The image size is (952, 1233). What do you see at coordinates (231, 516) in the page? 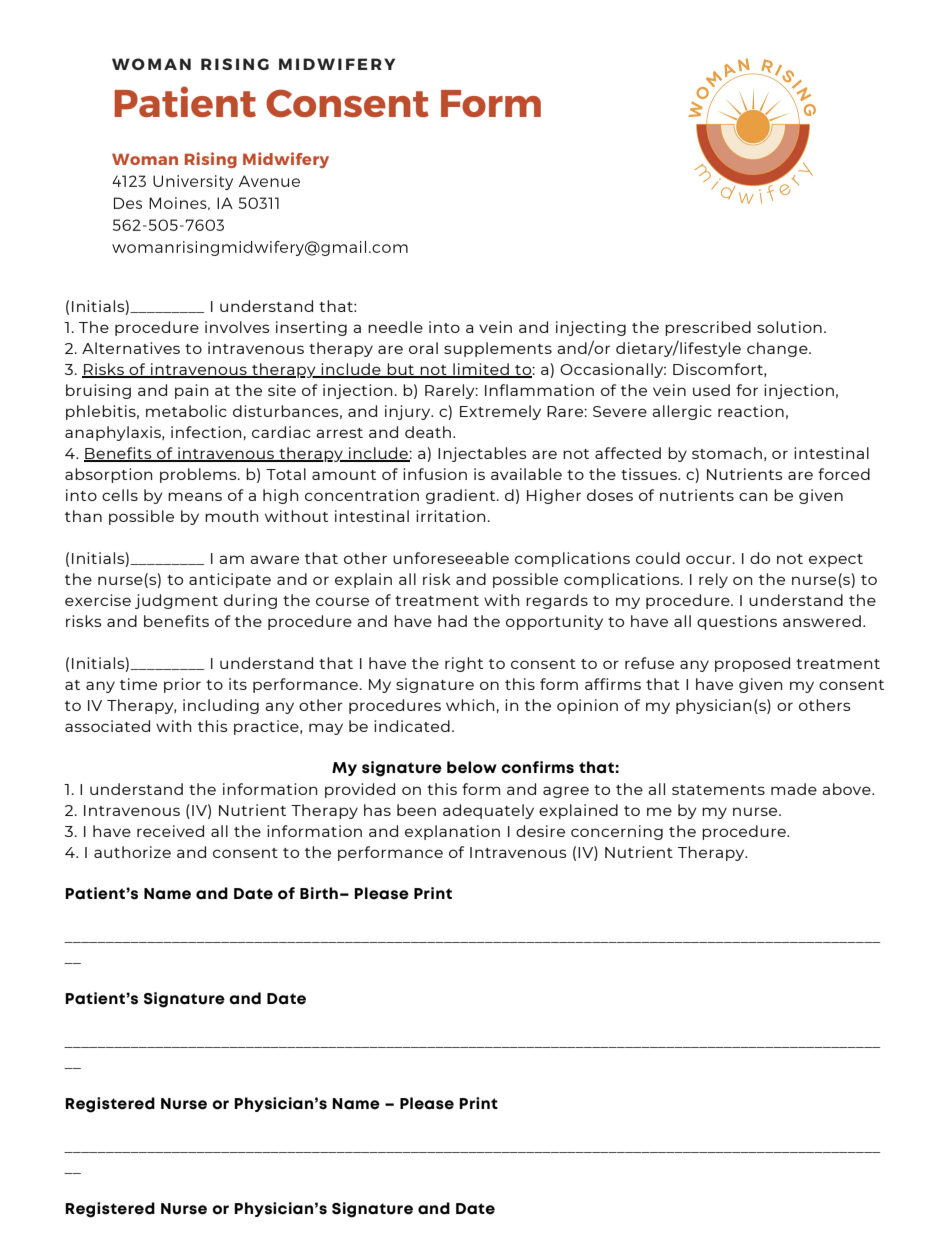
I see `mouth` at bounding box center [231, 516].
